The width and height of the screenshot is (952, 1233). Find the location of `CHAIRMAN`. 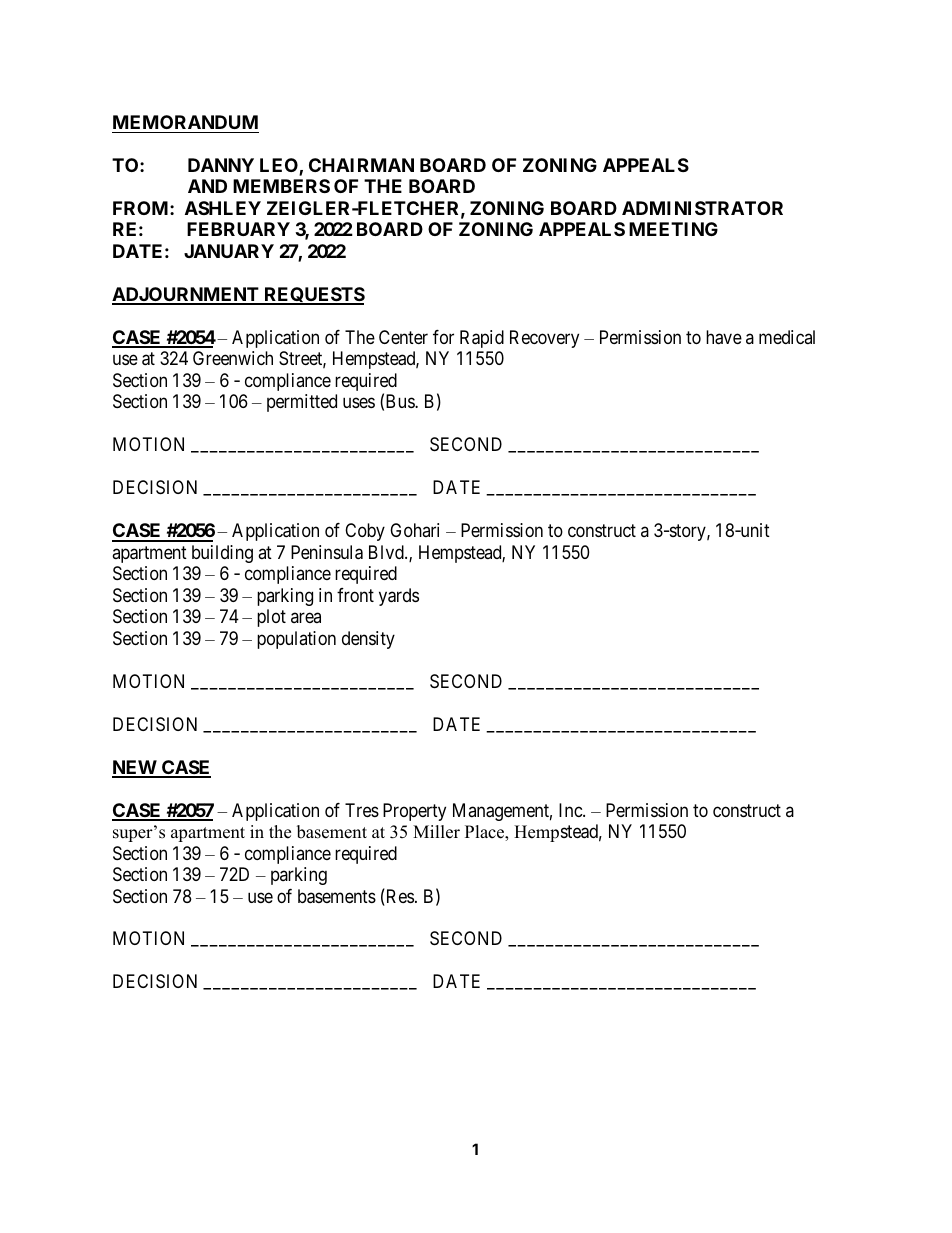

CHAIRMAN is located at coordinates (361, 165).
